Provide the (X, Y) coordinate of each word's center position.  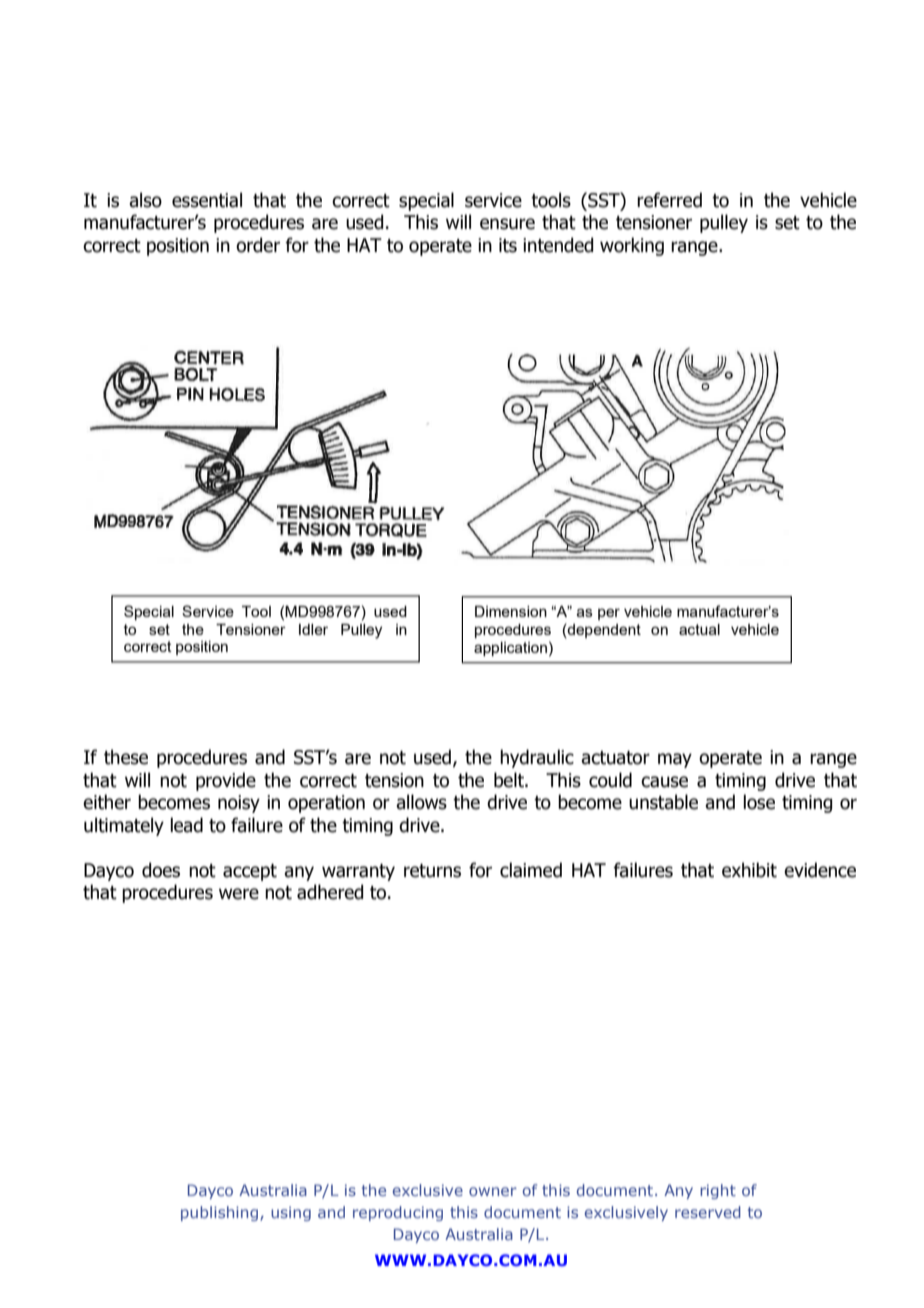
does (161, 870)
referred (669, 200)
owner (493, 1191)
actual (699, 629)
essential (207, 200)
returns (432, 871)
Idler (313, 629)
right (718, 1191)
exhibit (749, 870)
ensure (507, 224)
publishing (219, 1213)
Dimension (511, 611)
